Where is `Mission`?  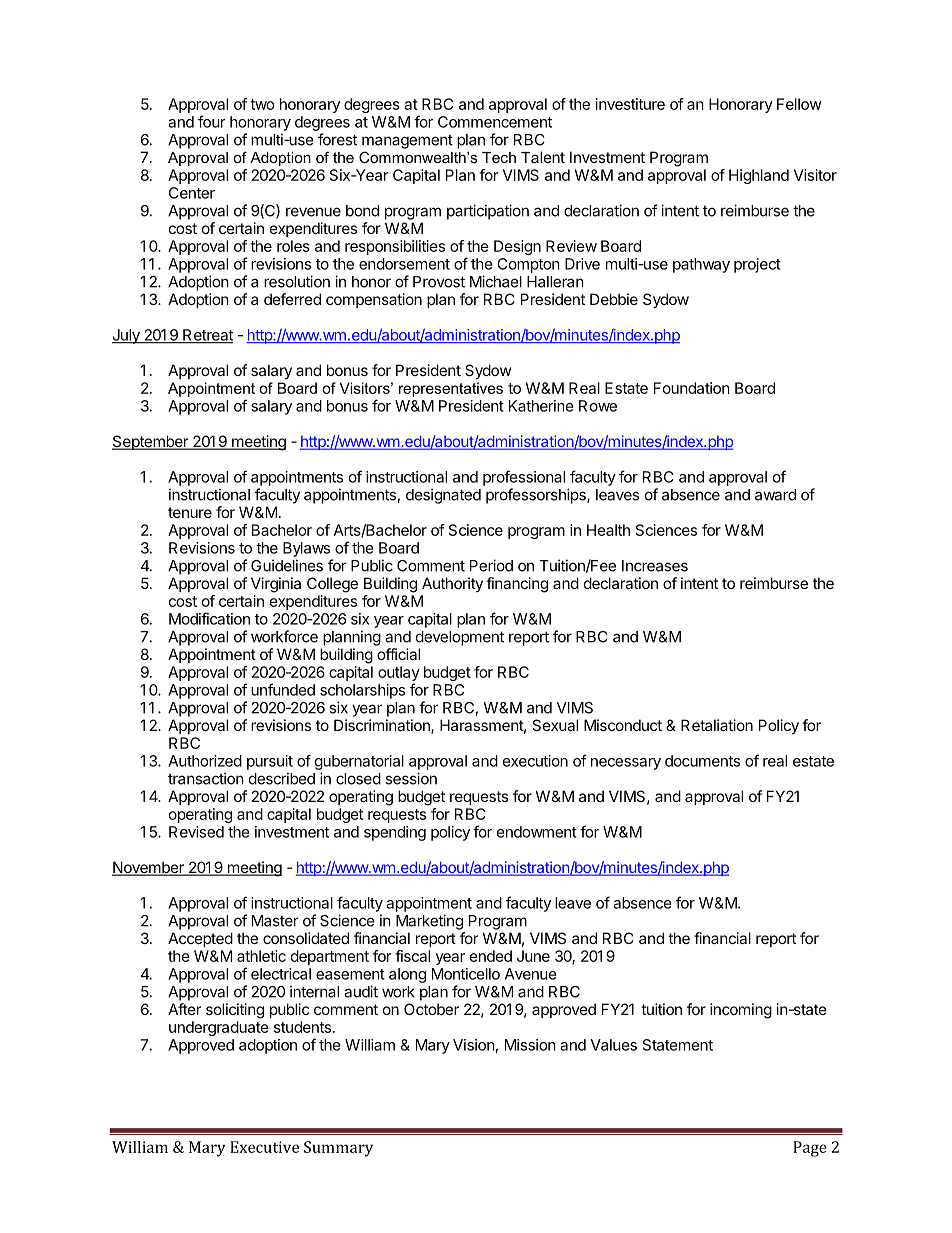 Mission is located at coordinates (530, 1045).
